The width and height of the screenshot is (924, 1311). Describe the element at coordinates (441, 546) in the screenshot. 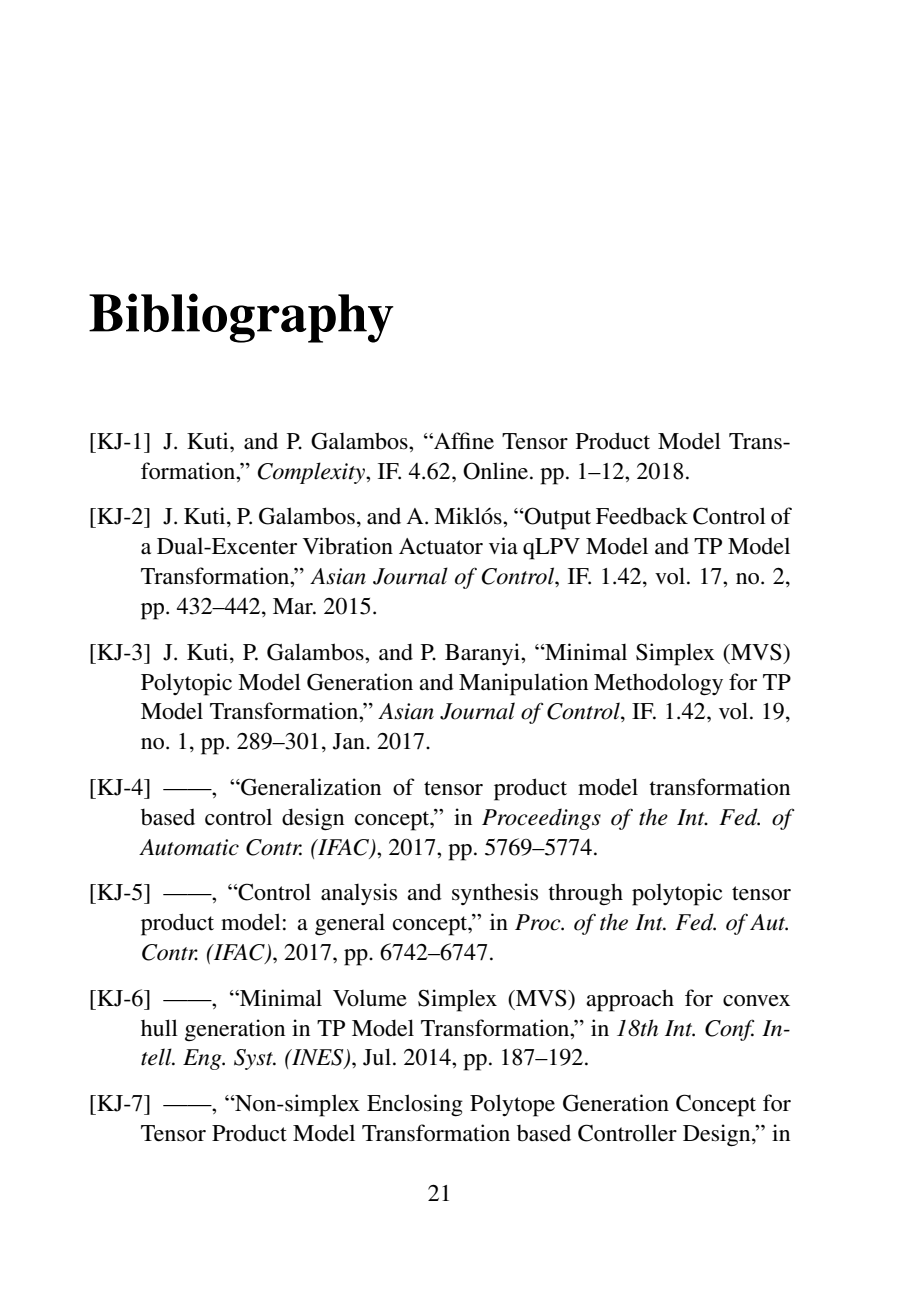

I see `Actuator` at that location.
